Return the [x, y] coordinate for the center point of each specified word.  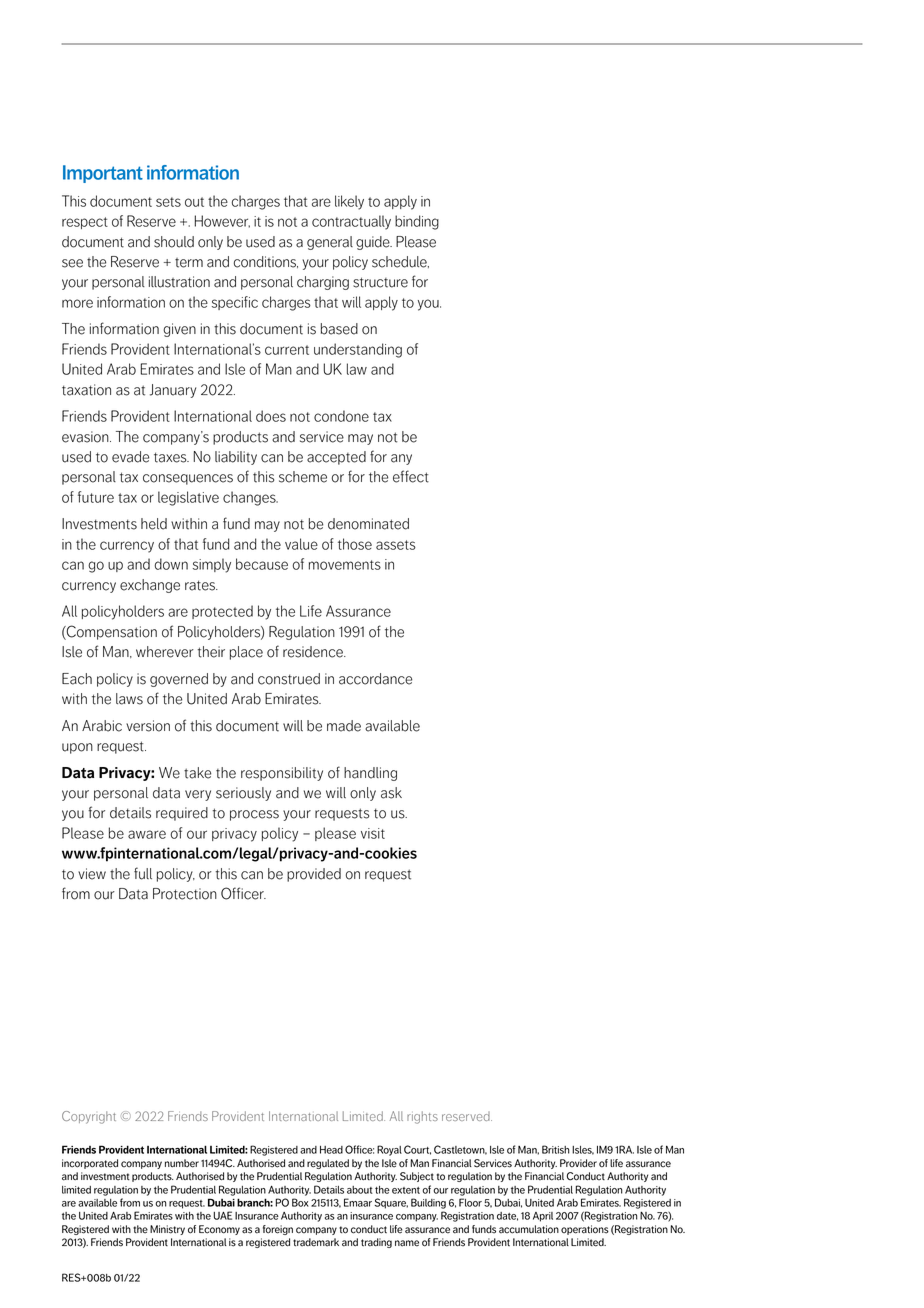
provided [314, 875]
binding [417, 222]
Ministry [167, 1230]
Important [103, 174]
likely [349, 202]
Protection [185, 894]
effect [411, 476]
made [344, 726]
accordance [375, 679]
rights [422, 1117]
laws [129, 699]
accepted [336, 458]
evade [130, 457]
